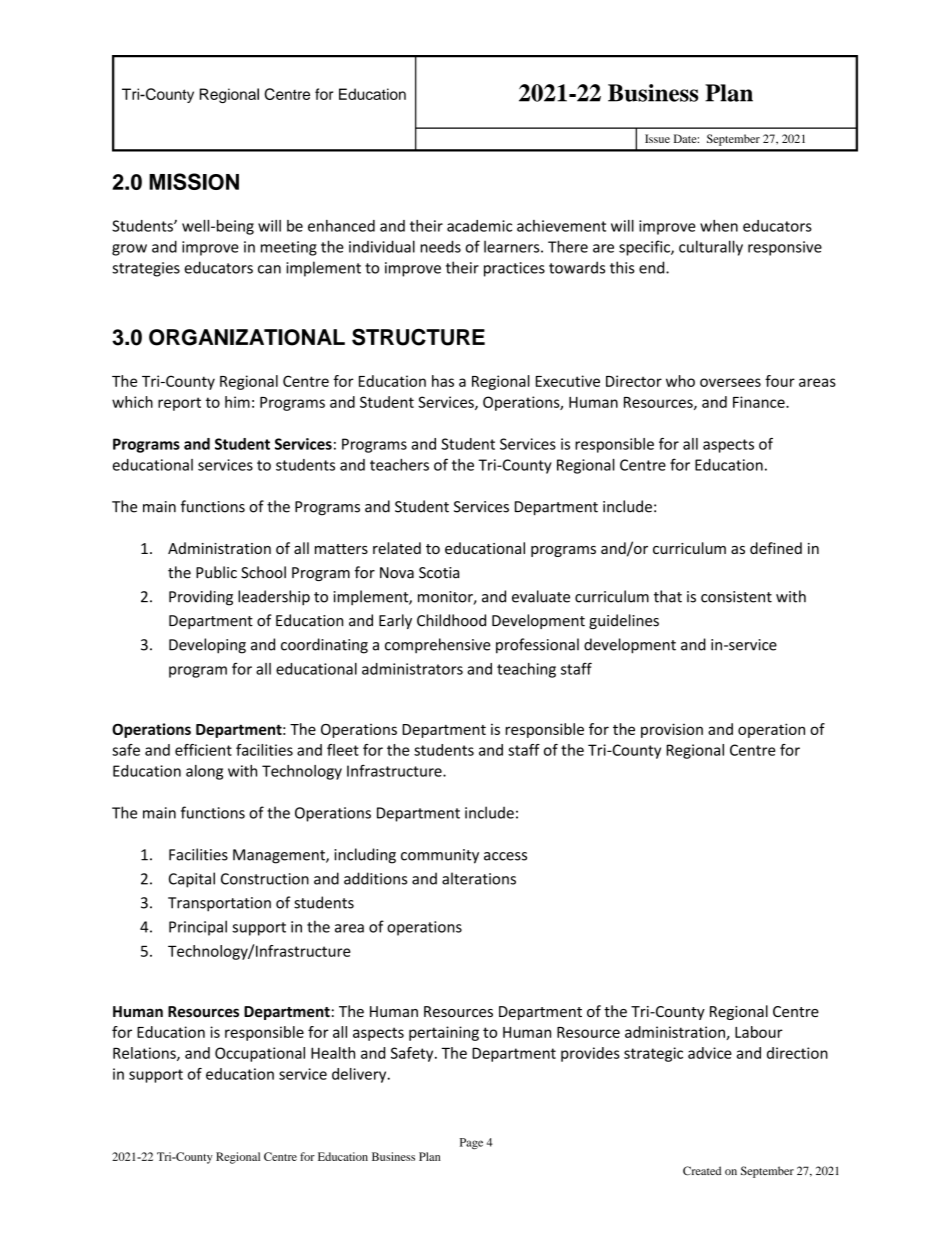 This screenshot has height=1233, width=952. Describe the element at coordinates (776, 548) in the screenshot. I see `defined` at that location.
